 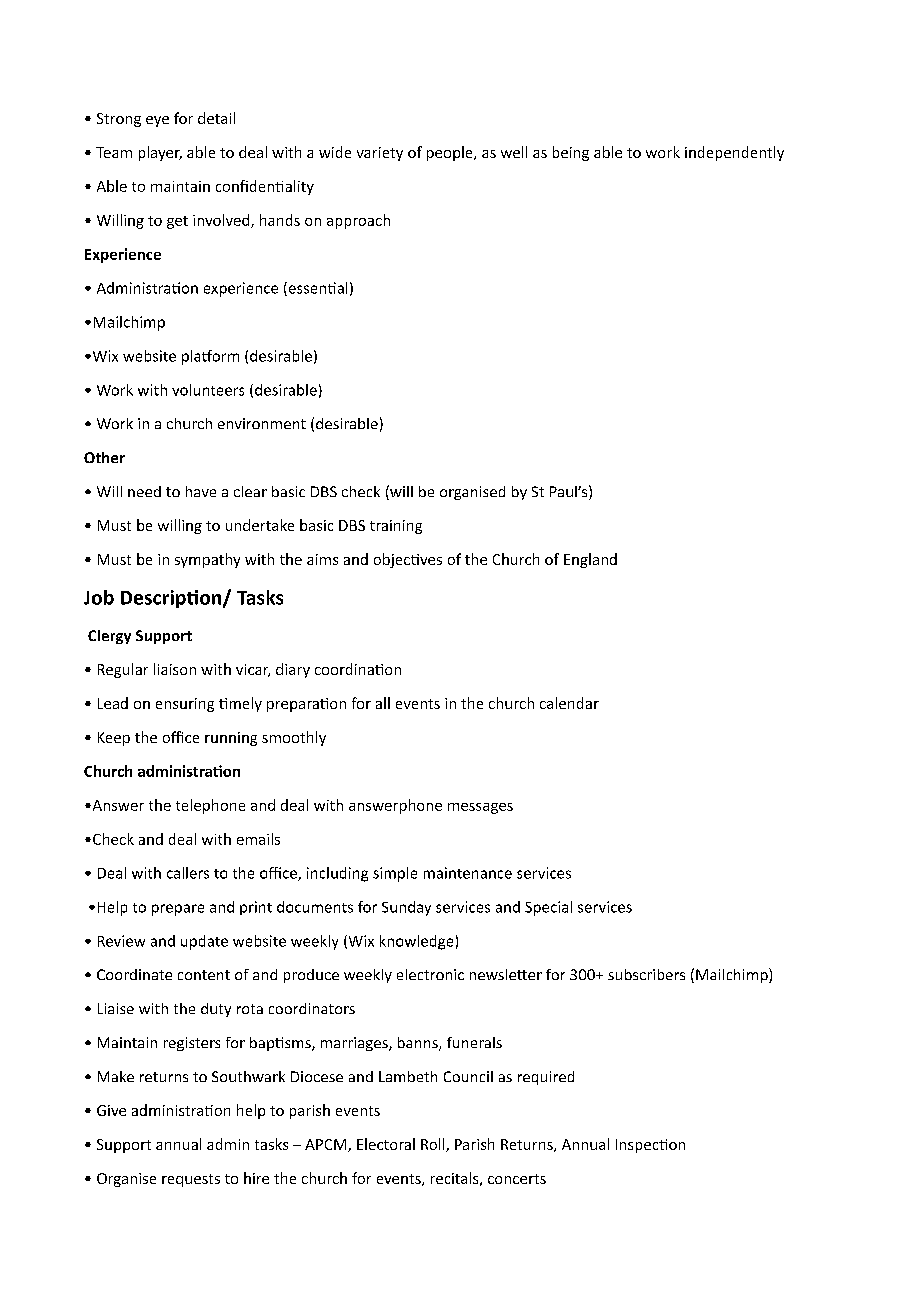 What do you see at coordinates (734, 153) in the screenshot?
I see `independently` at bounding box center [734, 153].
